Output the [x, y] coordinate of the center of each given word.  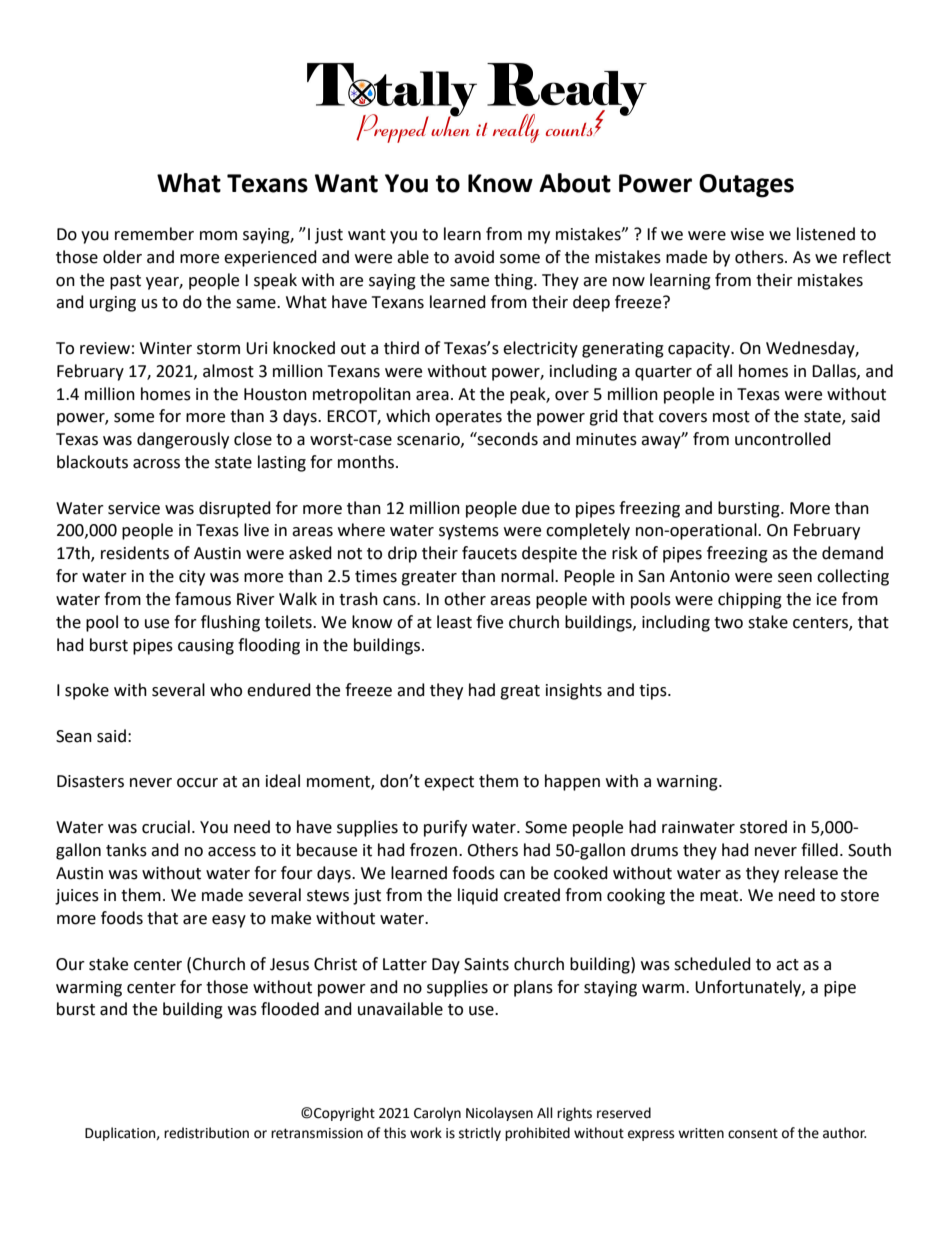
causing [206, 647]
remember [154, 234]
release [811, 873]
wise [747, 234]
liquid [478, 896]
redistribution [206, 1133]
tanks [126, 850]
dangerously [183, 440]
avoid [474, 257]
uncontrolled [783, 439]
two [728, 623]
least [454, 622]
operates [468, 418]
